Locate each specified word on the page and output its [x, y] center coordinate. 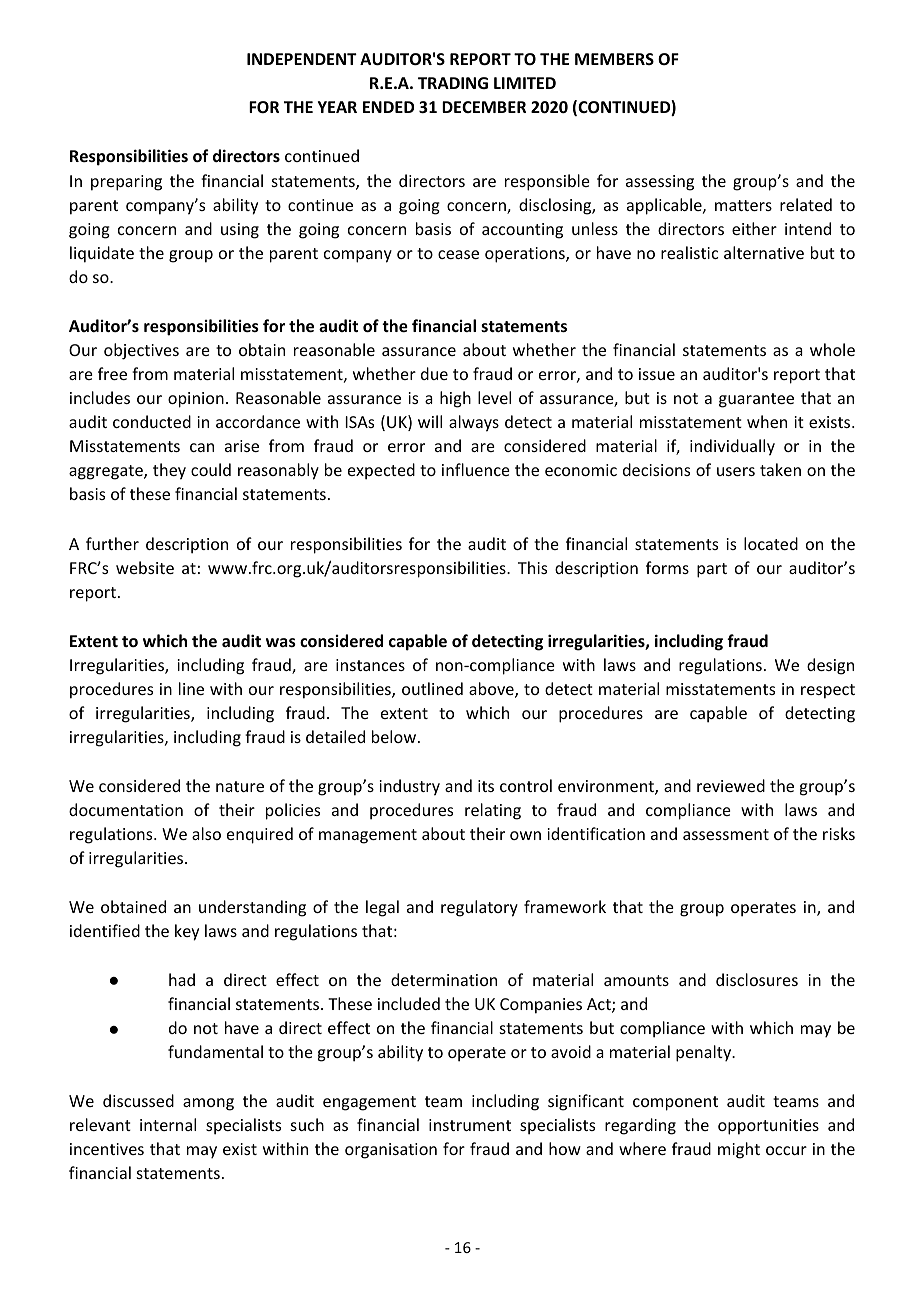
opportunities [768, 1127]
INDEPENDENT [302, 59]
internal [168, 1124]
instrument [470, 1125]
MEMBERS [614, 59]
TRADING [453, 83]
